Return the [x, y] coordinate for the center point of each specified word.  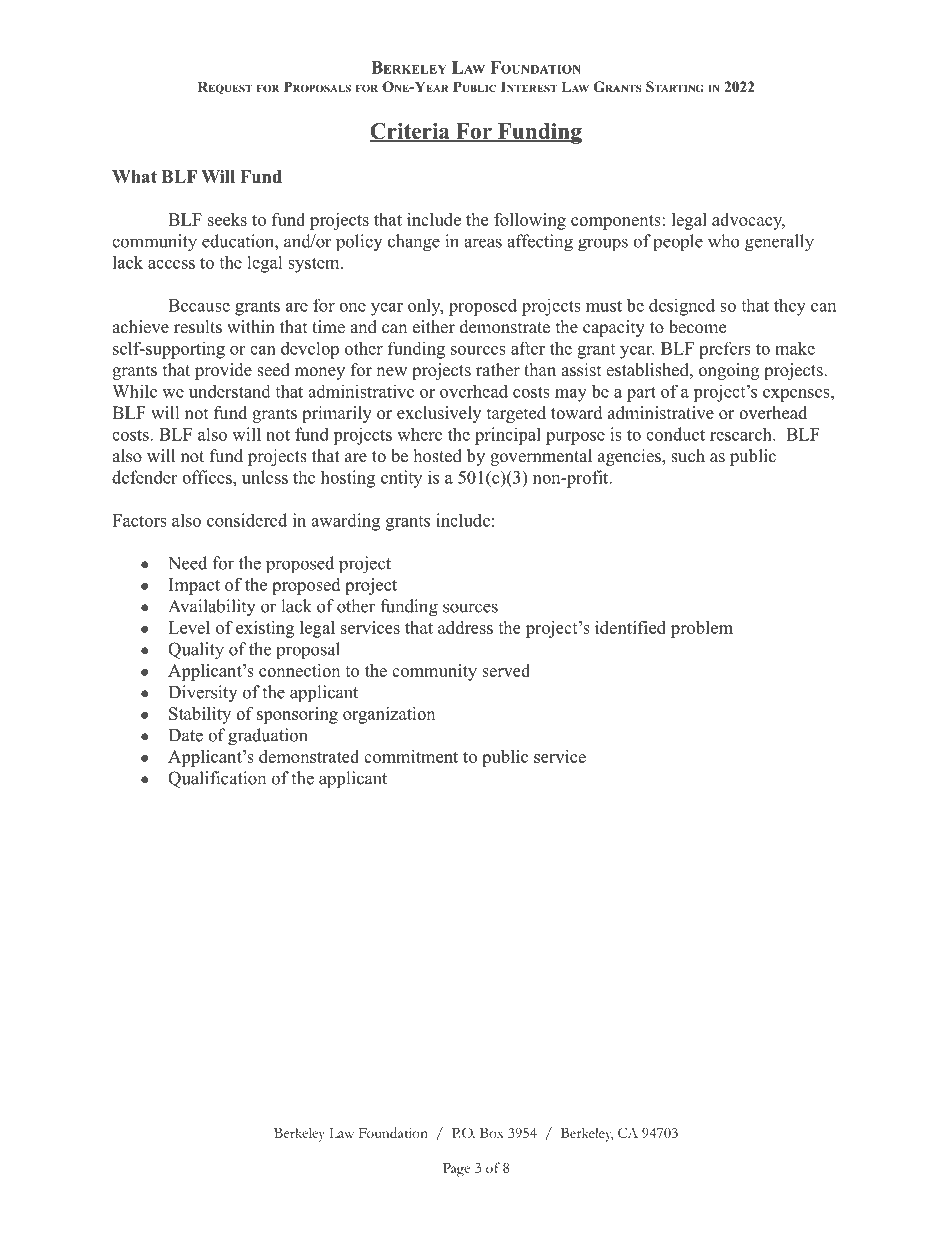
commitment [411, 756]
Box [492, 1133]
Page [456, 1170]
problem [702, 629]
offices [208, 477]
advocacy [748, 221]
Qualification [217, 779]
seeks [227, 219]
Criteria [411, 132]
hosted [438, 456]
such [688, 456]
